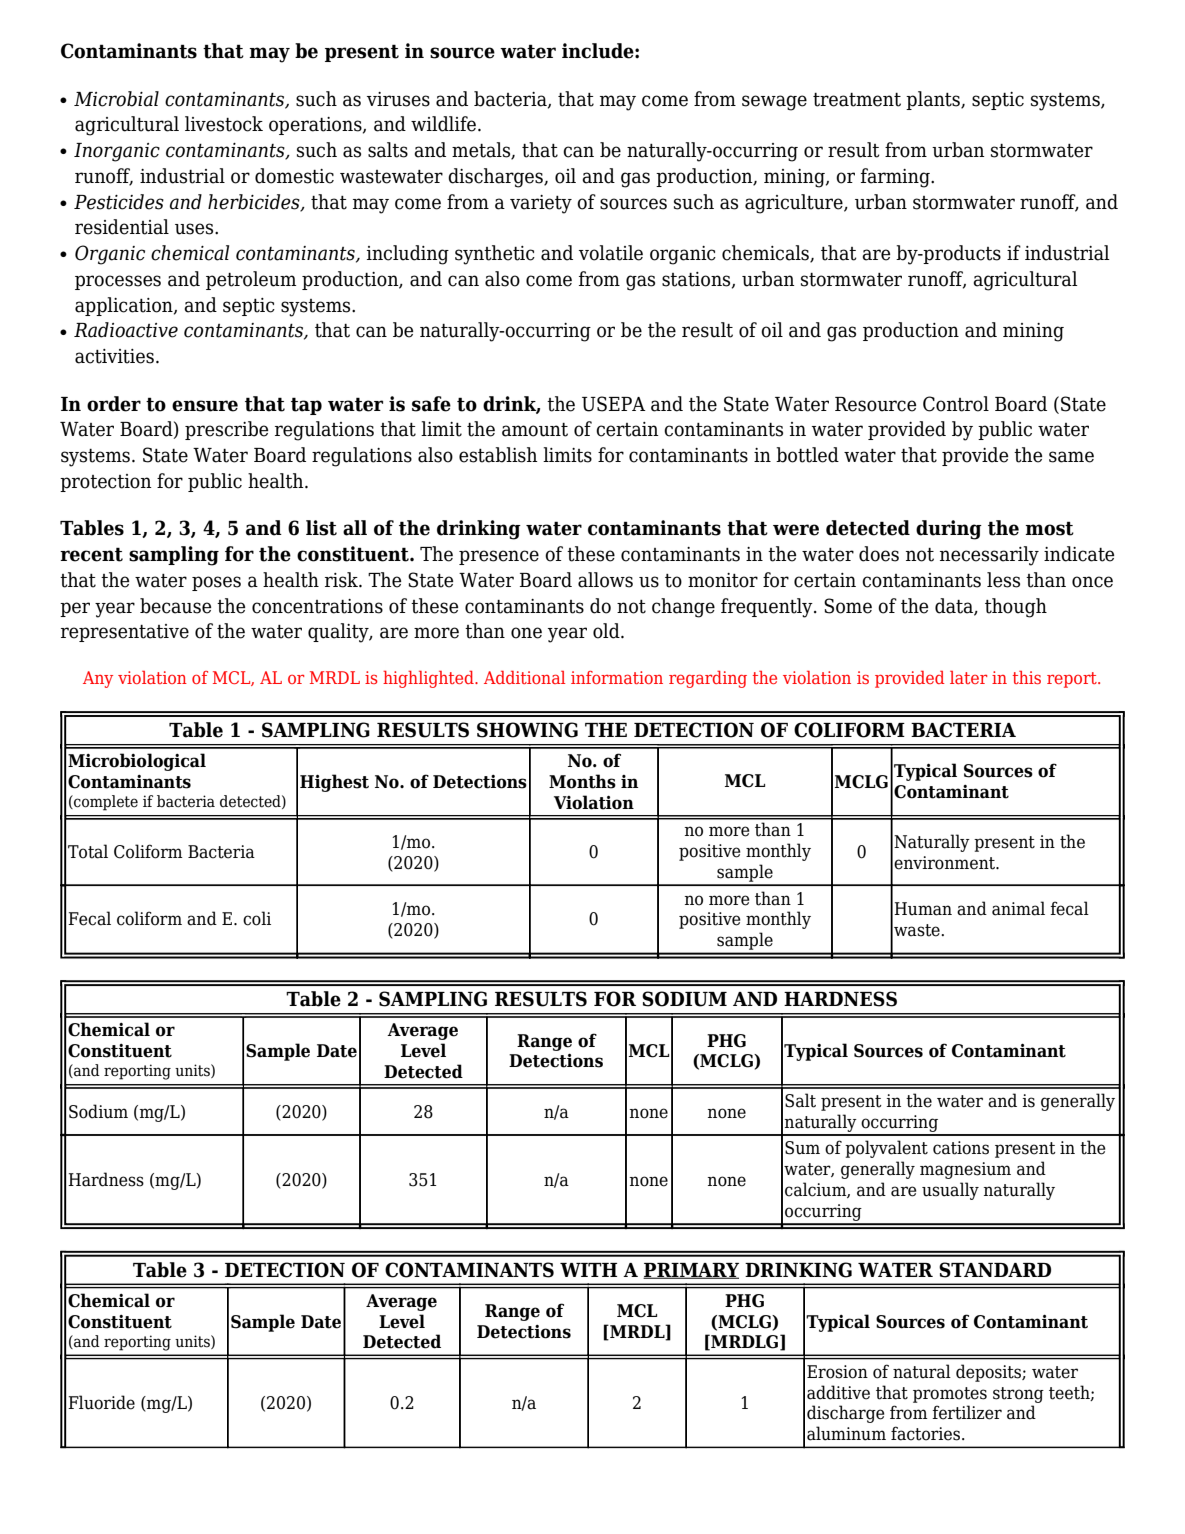 The image size is (1185, 1534). What do you see at coordinates (802, 1148) in the screenshot?
I see `Sum` at bounding box center [802, 1148].
